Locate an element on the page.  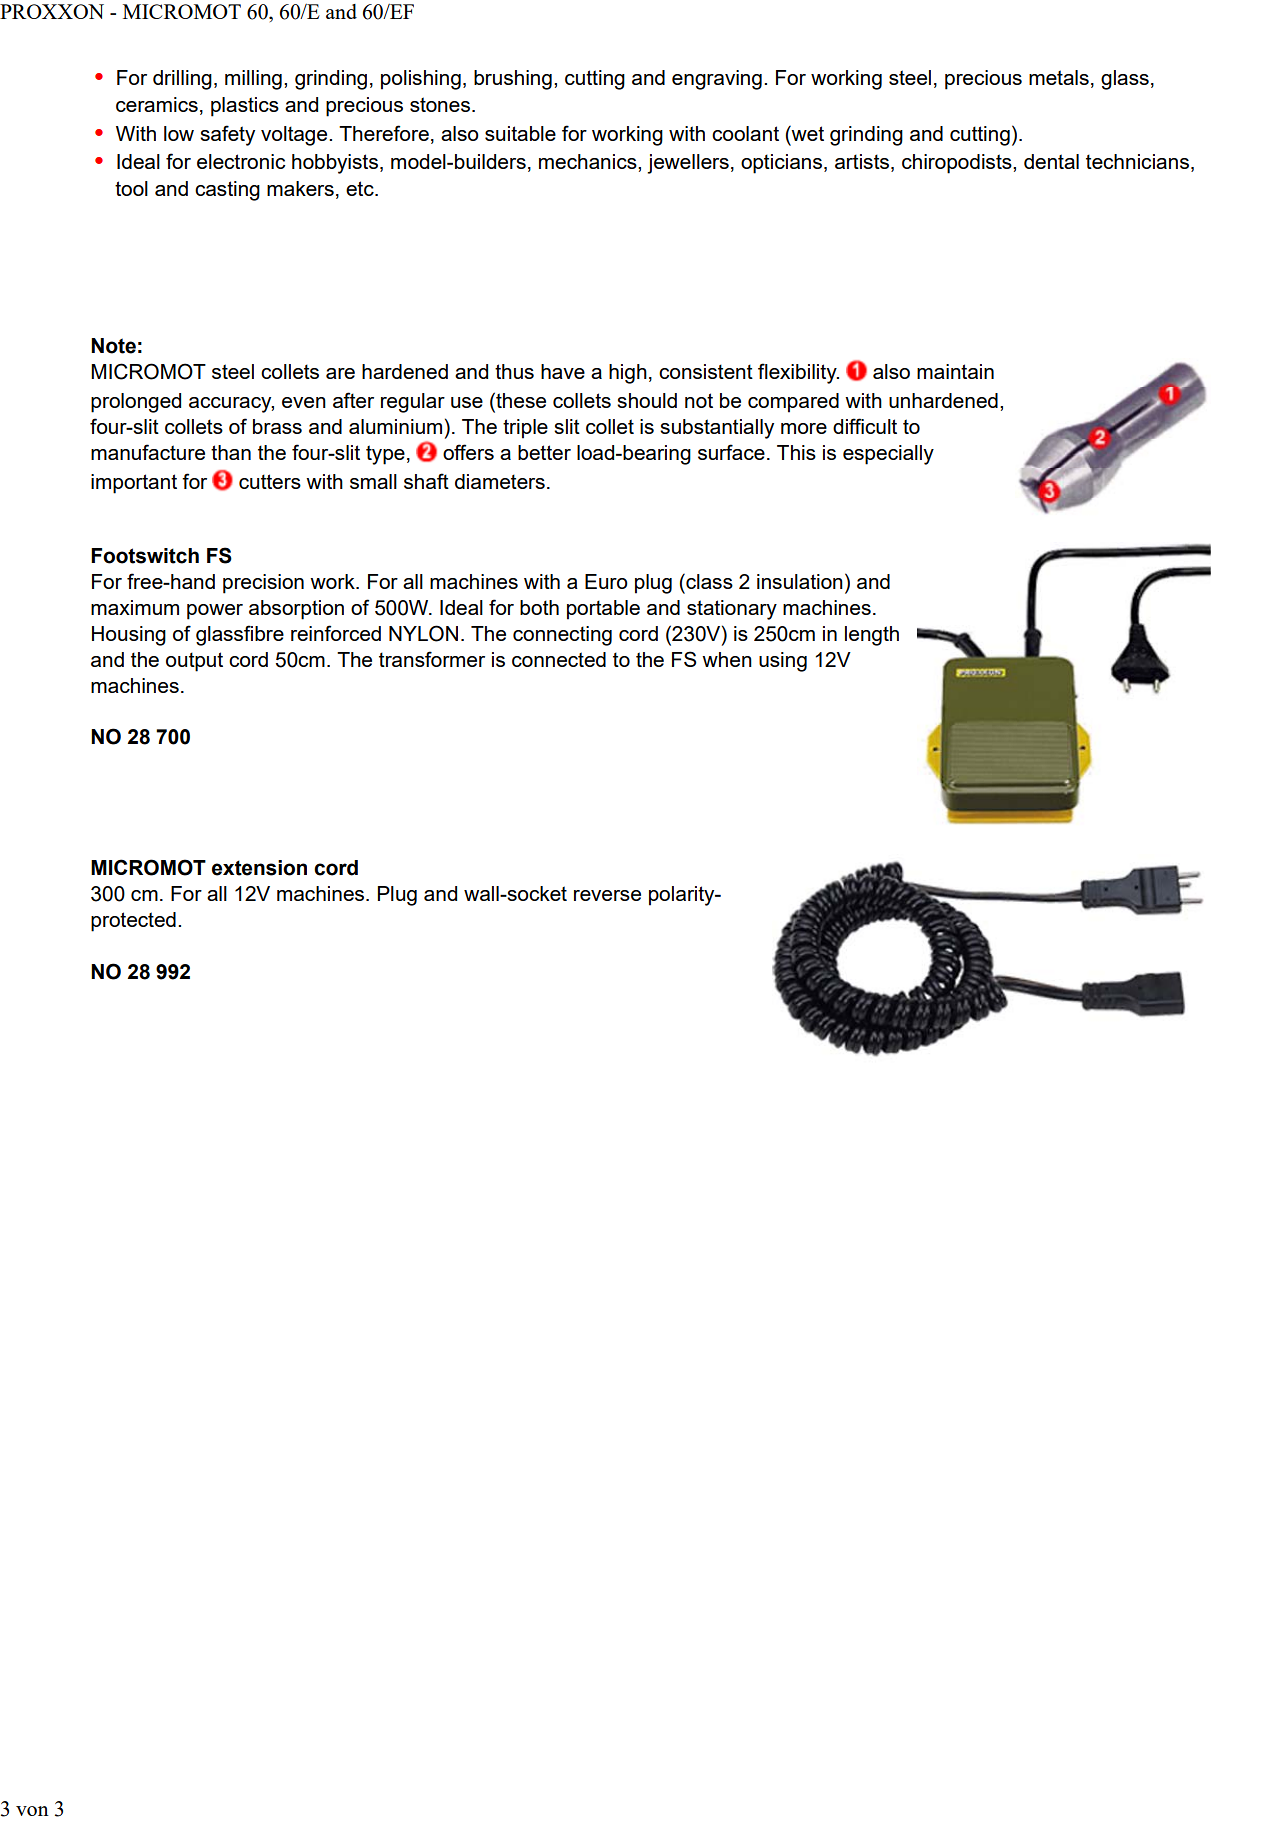
connecting is located at coordinates (562, 636).
